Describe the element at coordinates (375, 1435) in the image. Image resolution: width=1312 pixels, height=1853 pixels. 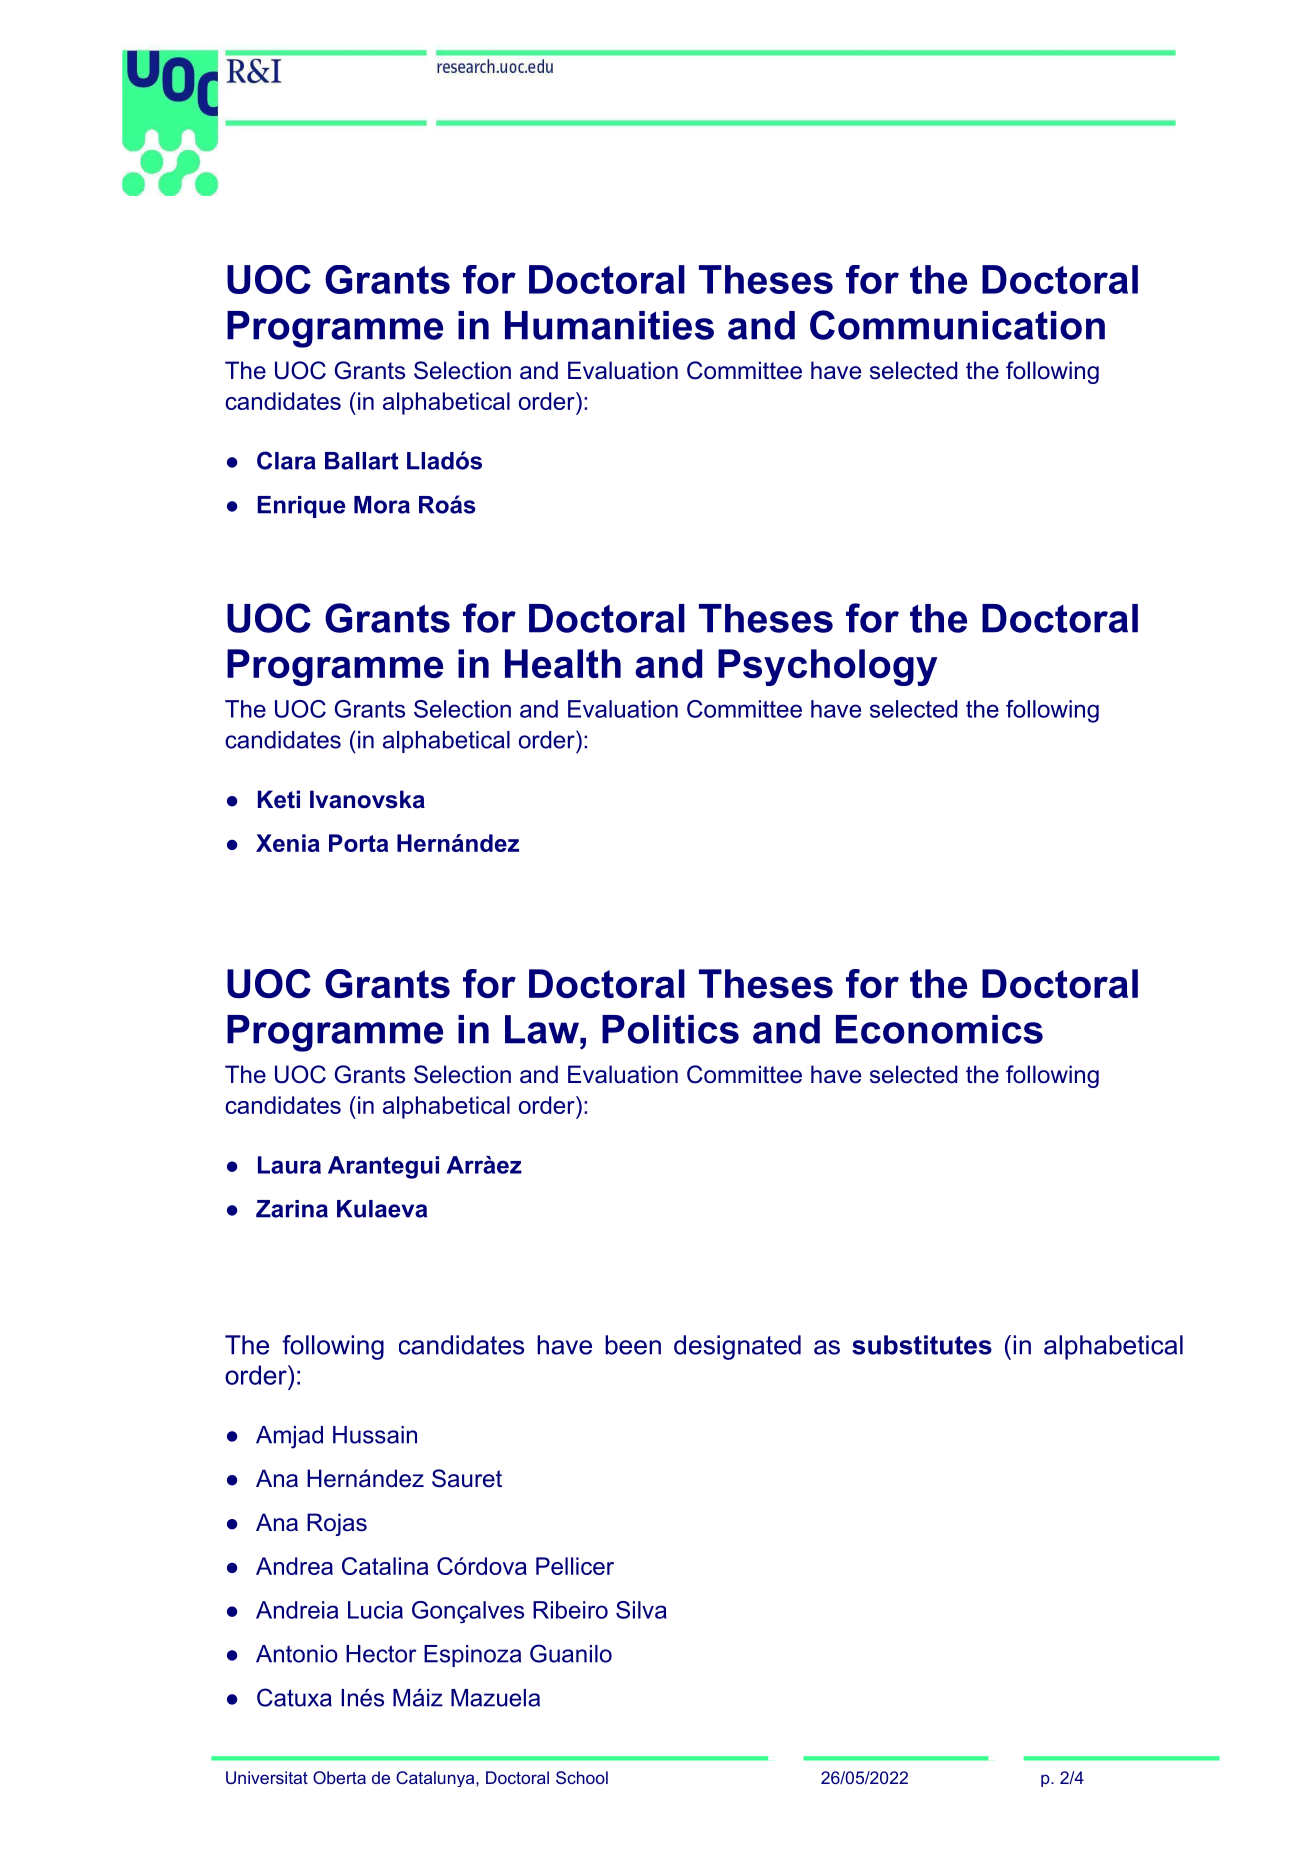
I see `Hussain` at that location.
